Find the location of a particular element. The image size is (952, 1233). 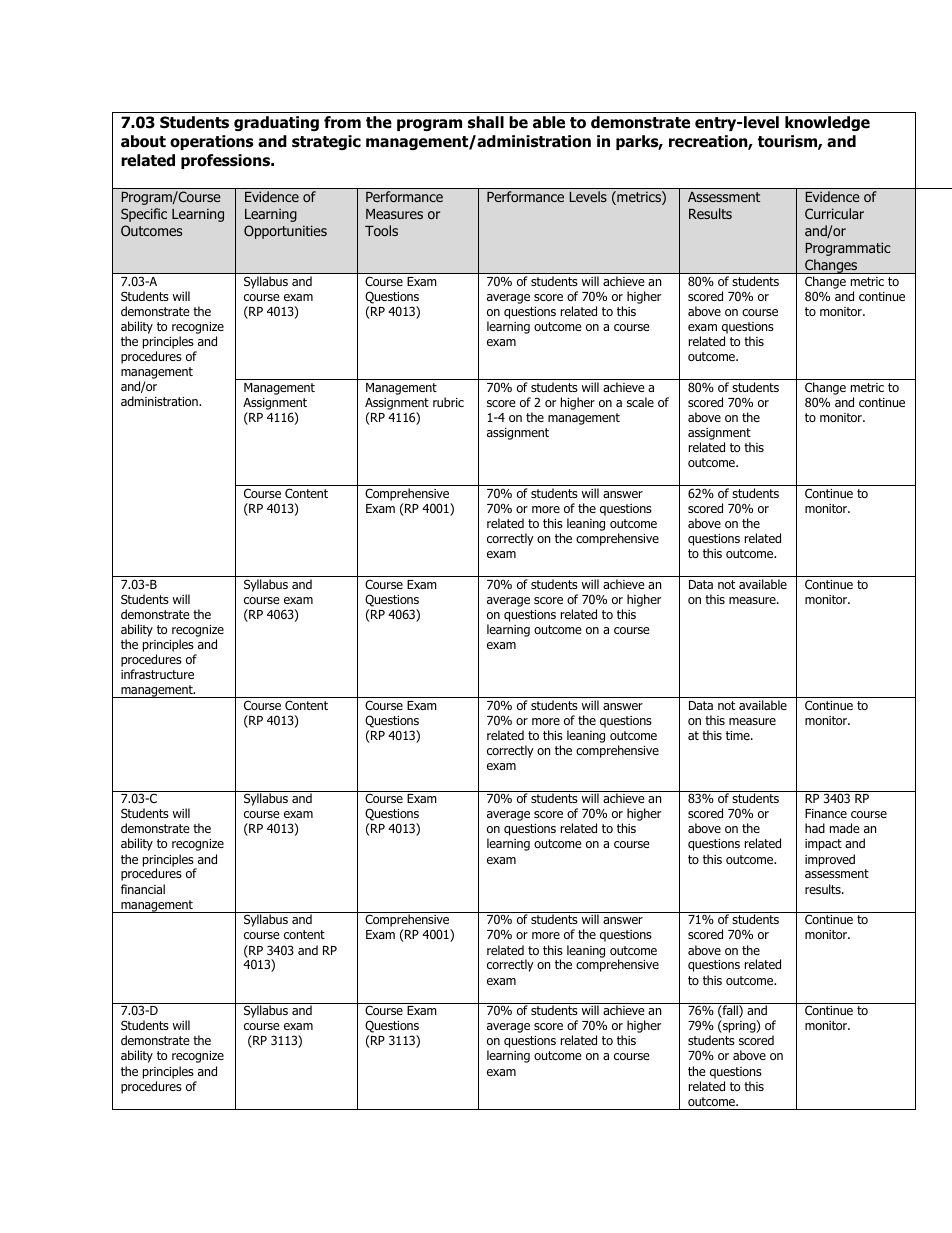

time is located at coordinates (739, 735).
